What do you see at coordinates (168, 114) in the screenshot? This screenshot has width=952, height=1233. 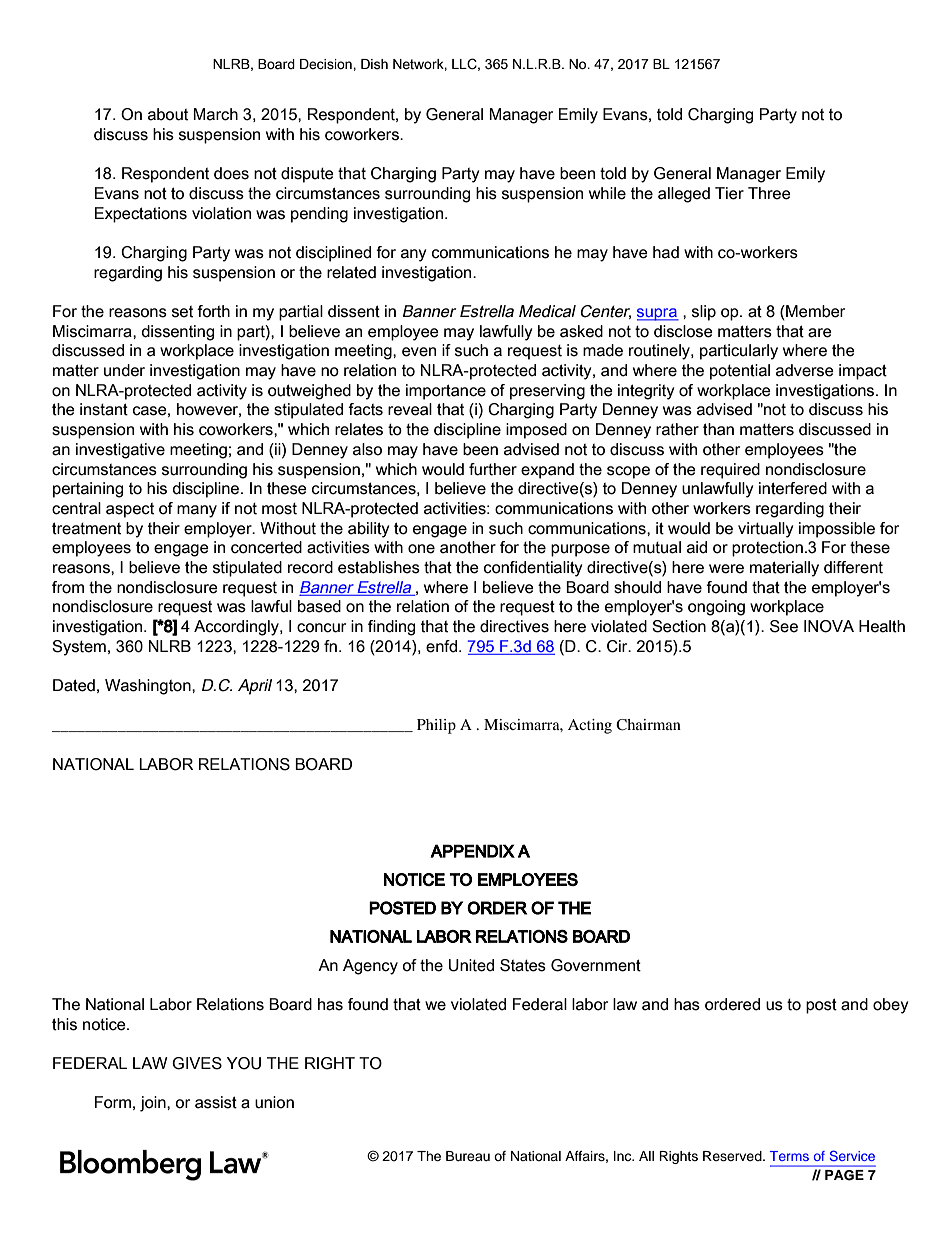 I see `about` at bounding box center [168, 114].
